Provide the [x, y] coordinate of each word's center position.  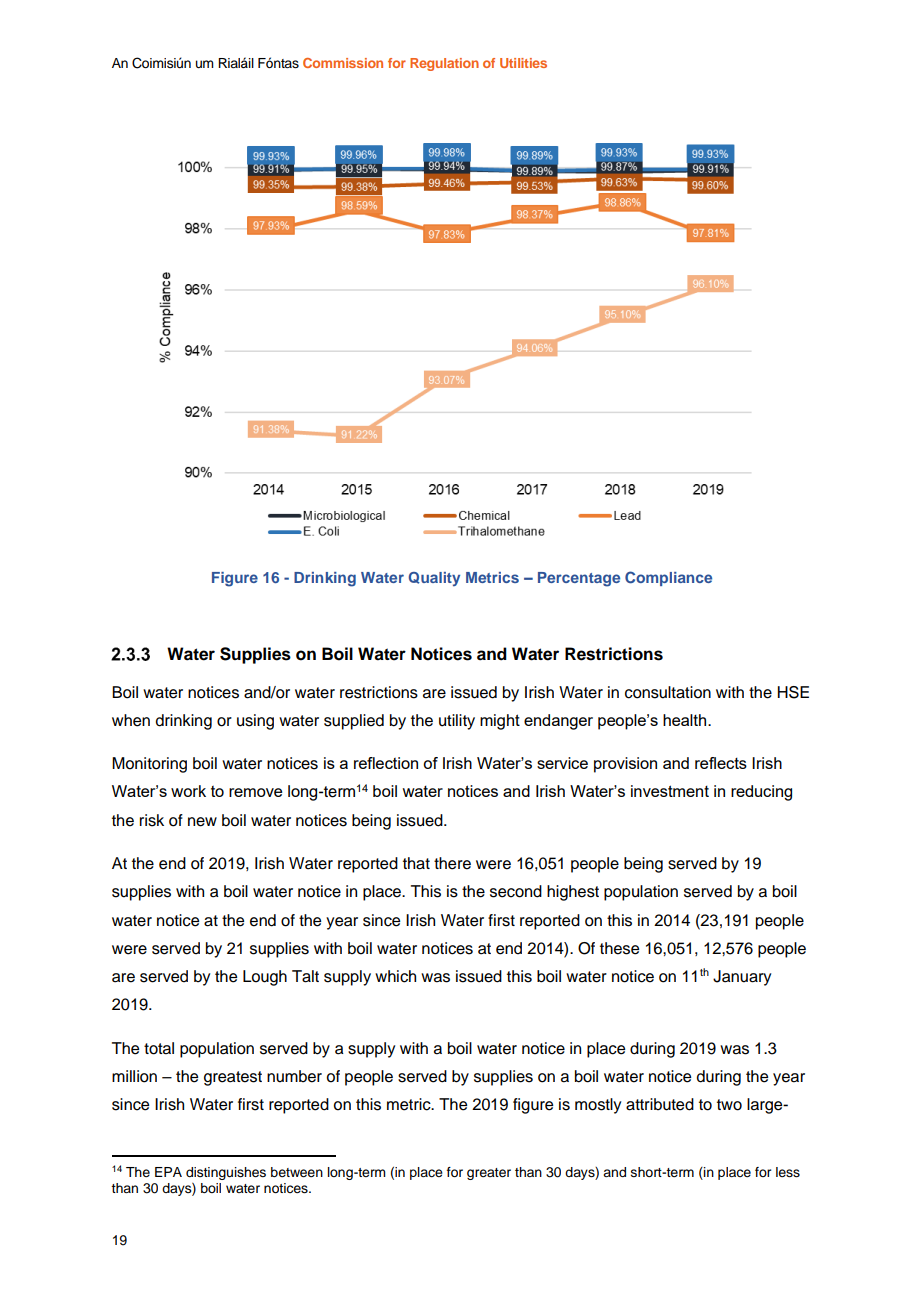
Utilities [523, 63]
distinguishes [226, 1173]
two [729, 1105]
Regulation [444, 64]
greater [489, 1174]
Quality [434, 579]
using [255, 722]
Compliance [668, 578]
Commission [343, 63]
